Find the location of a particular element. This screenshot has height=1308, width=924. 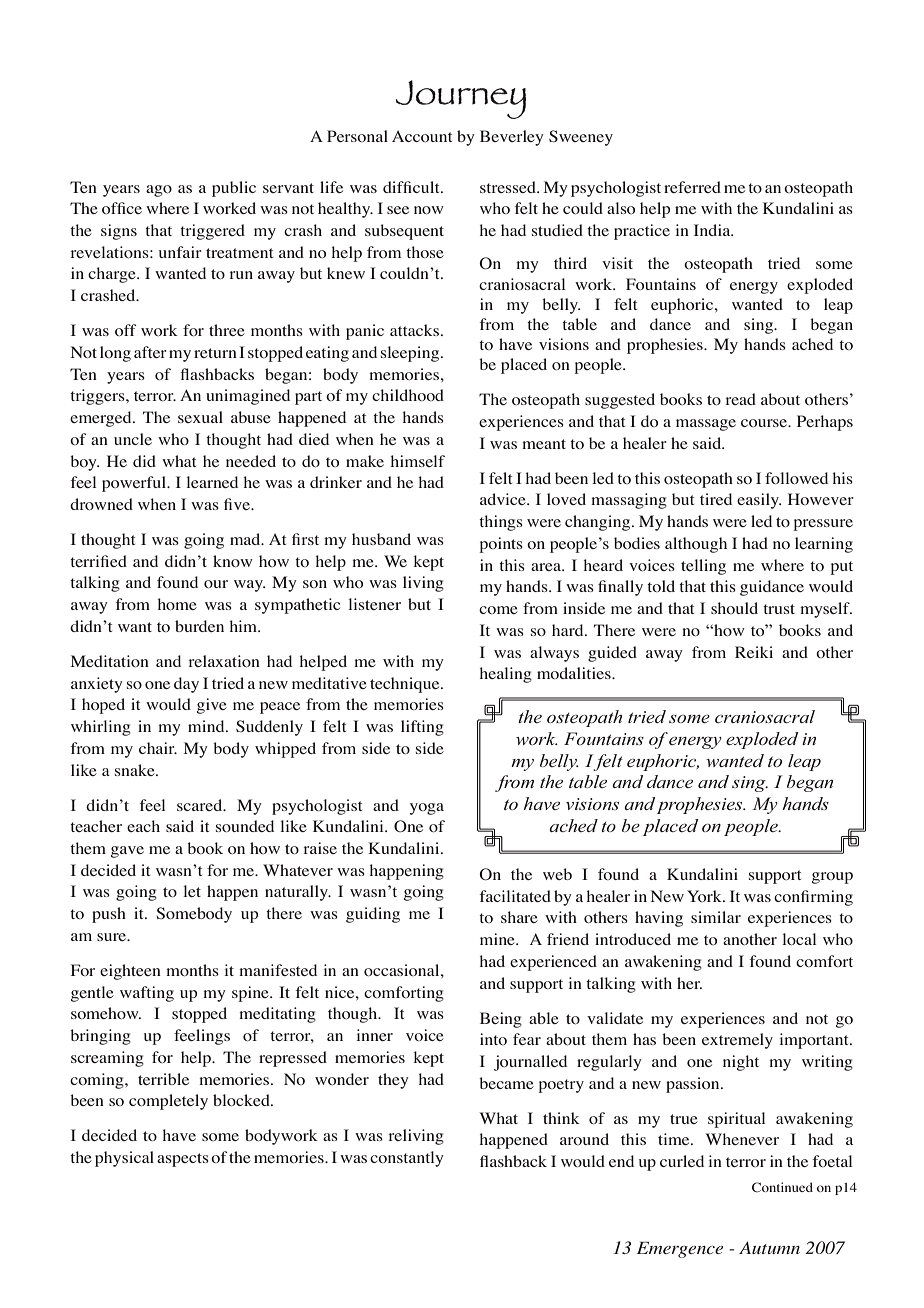

aspects is located at coordinates (183, 1160).
